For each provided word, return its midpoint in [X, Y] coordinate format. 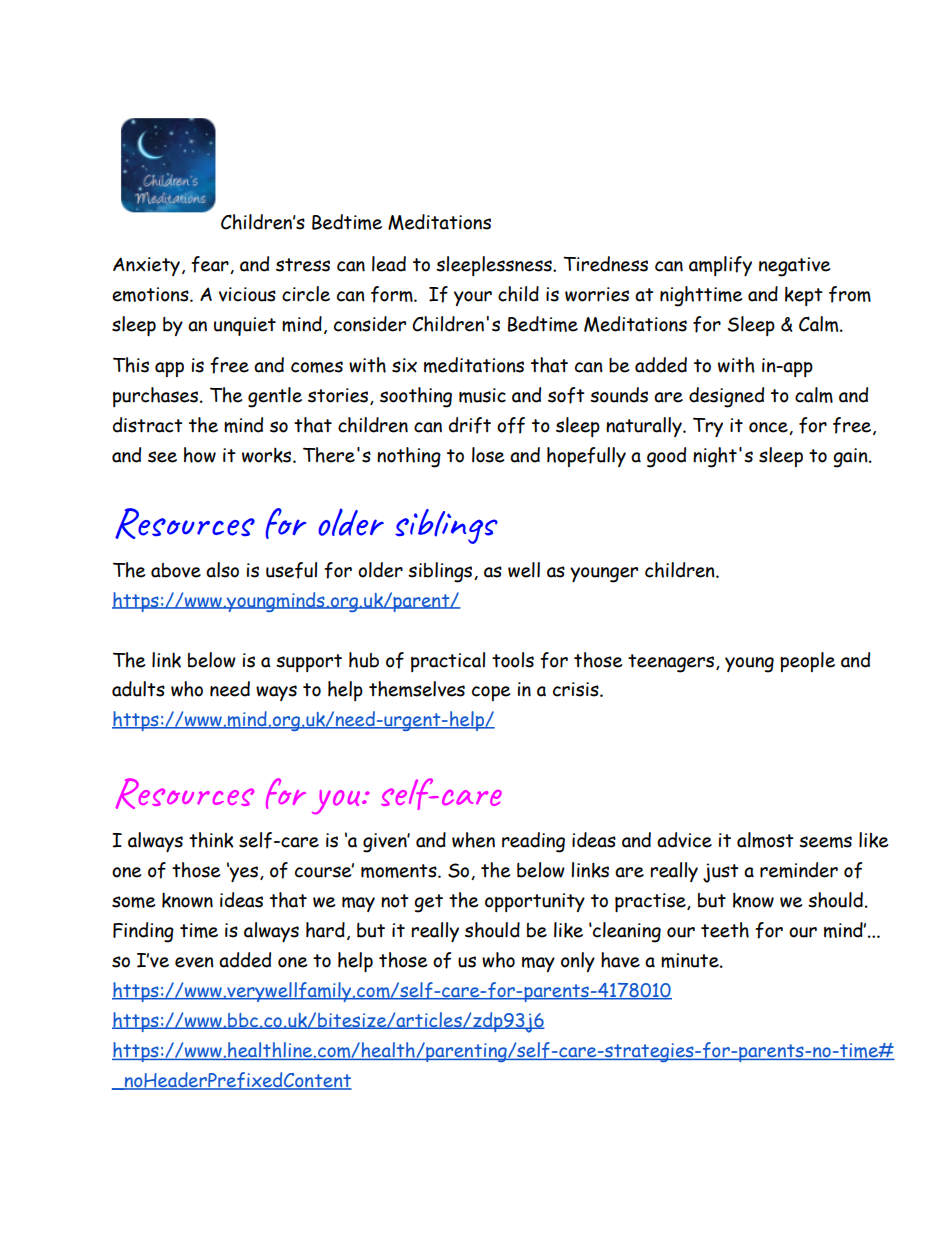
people [807, 662]
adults [138, 689]
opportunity [535, 902]
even [194, 962]
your [473, 298]
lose [488, 455]
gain [851, 458]
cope [491, 693]
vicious [247, 294]
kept [804, 296]
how [200, 455]
